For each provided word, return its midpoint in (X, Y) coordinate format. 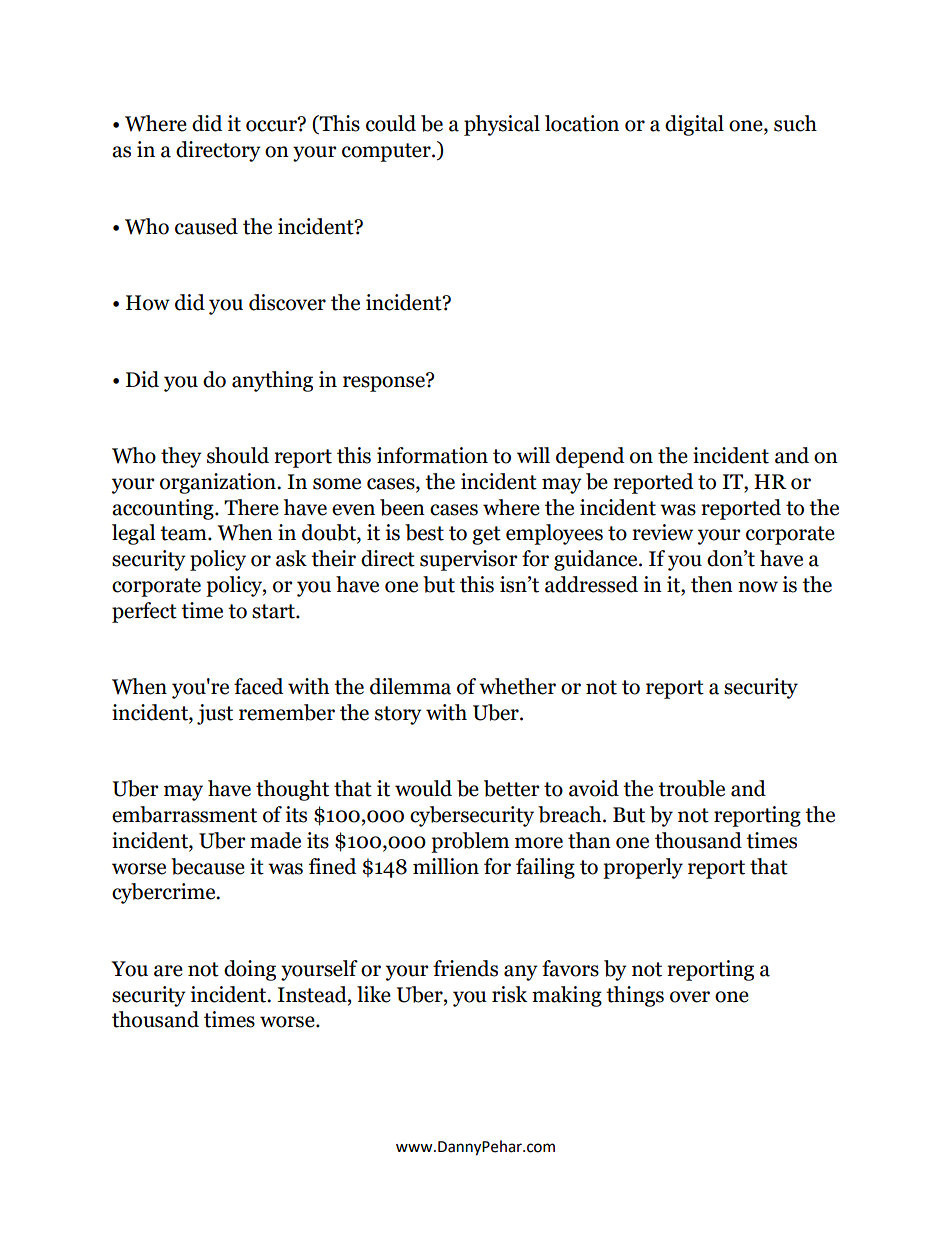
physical (502, 125)
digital (694, 125)
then (712, 584)
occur (272, 125)
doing (250, 970)
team (184, 533)
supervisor (469, 560)
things (635, 996)
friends (465, 968)
